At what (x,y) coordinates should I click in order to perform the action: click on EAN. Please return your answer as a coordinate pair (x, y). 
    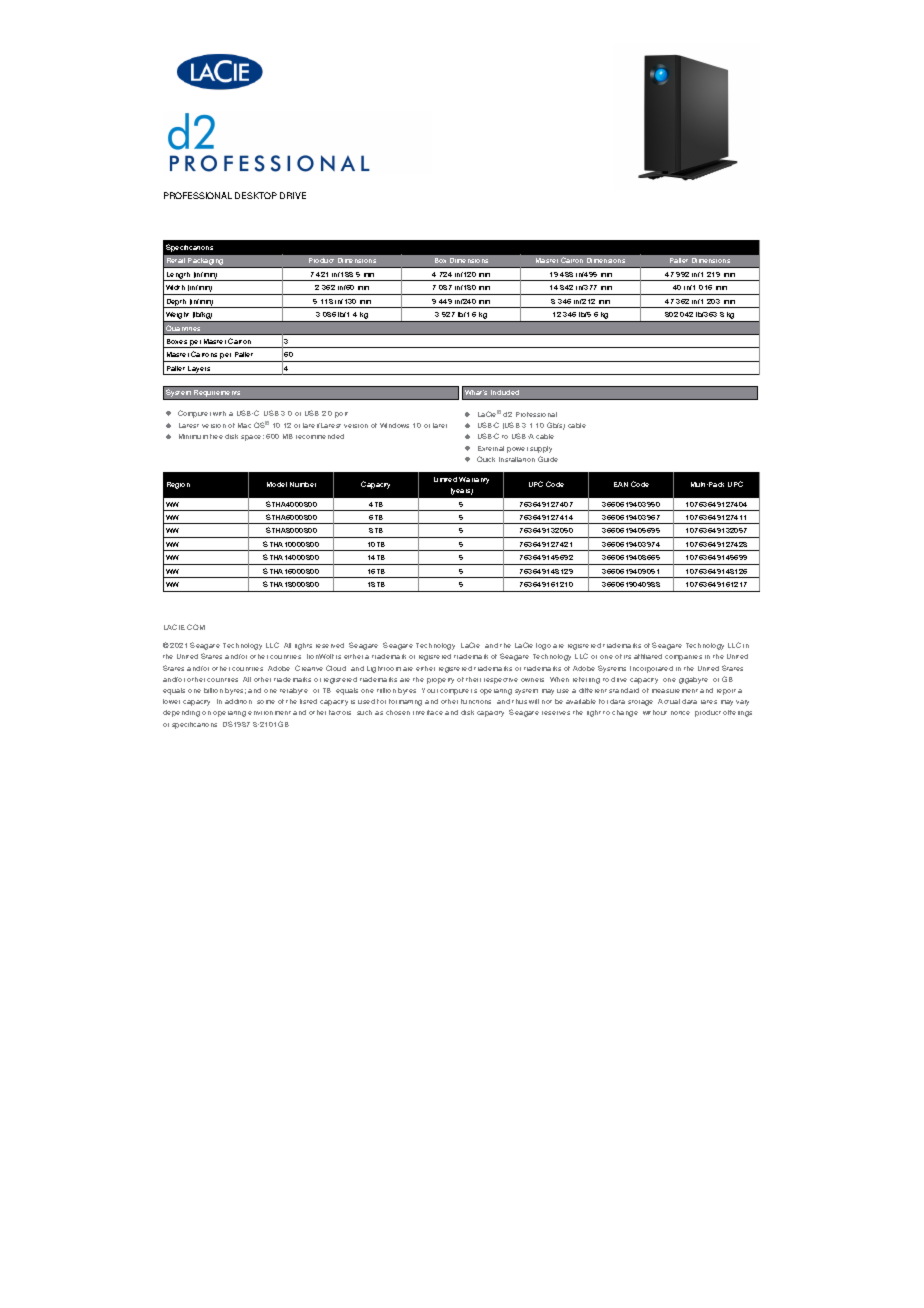
    Looking at the image, I should click on (621, 484).
